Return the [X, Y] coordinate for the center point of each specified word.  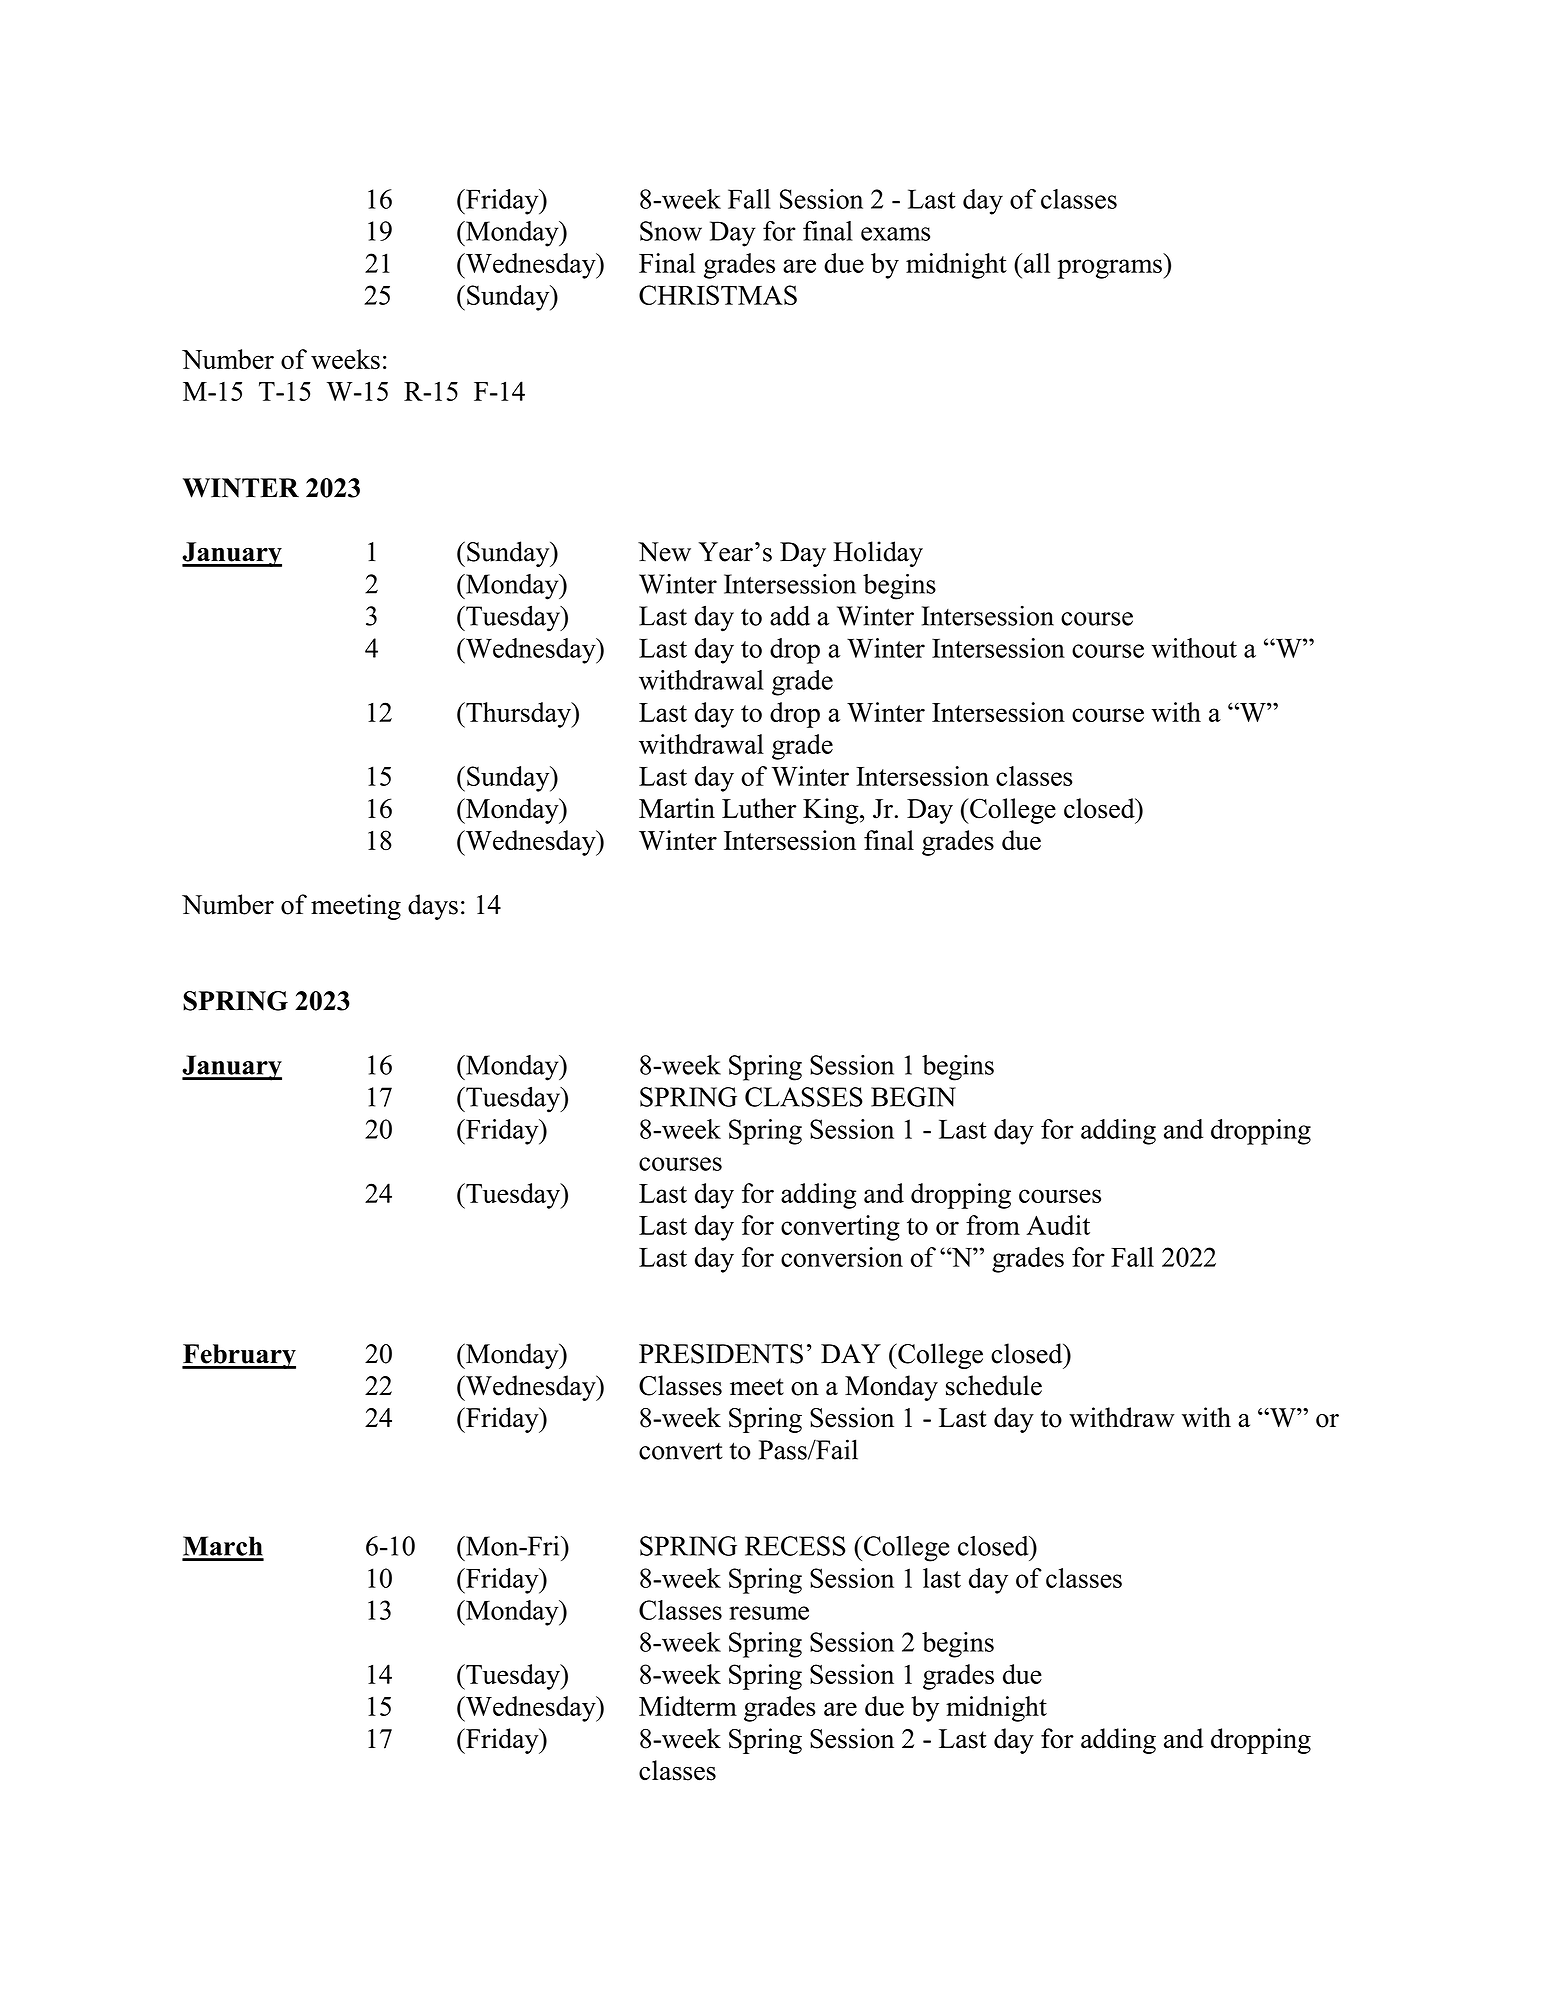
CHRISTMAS [718, 295]
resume [769, 1613]
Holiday [878, 554]
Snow [671, 231]
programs [1111, 269]
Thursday [518, 715]
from [993, 1225]
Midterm [688, 1706]
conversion [842, 1257]
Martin [677, 808]
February [239, 1356]
